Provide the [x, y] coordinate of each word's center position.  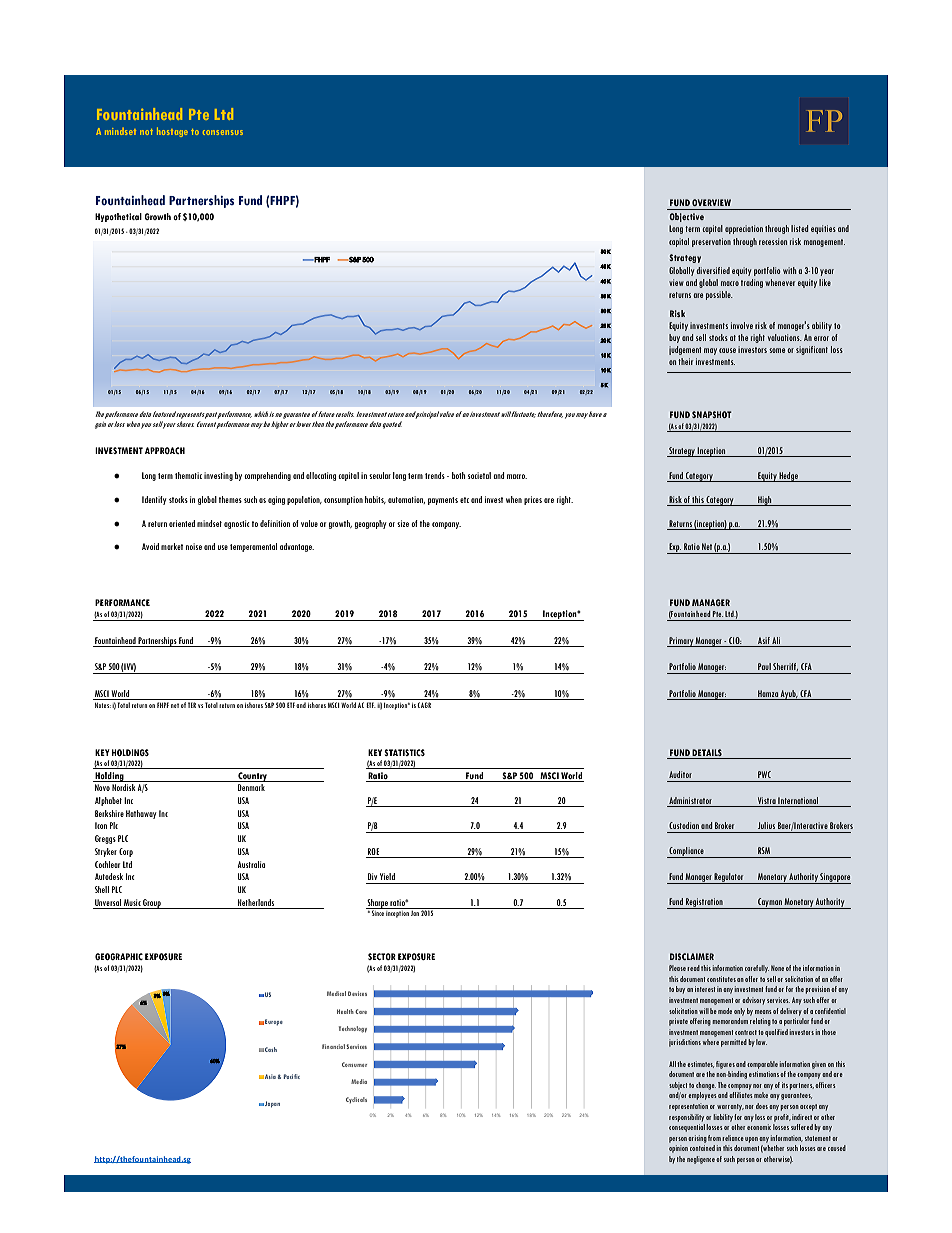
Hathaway [141, 814]
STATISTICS [404, 752]
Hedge [789, 477]
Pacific [292, 1076]
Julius [766, 825]
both [458, 475]
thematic [188, 475]
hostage [172, 132]
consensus [223, 132]
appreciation [744, 229]
